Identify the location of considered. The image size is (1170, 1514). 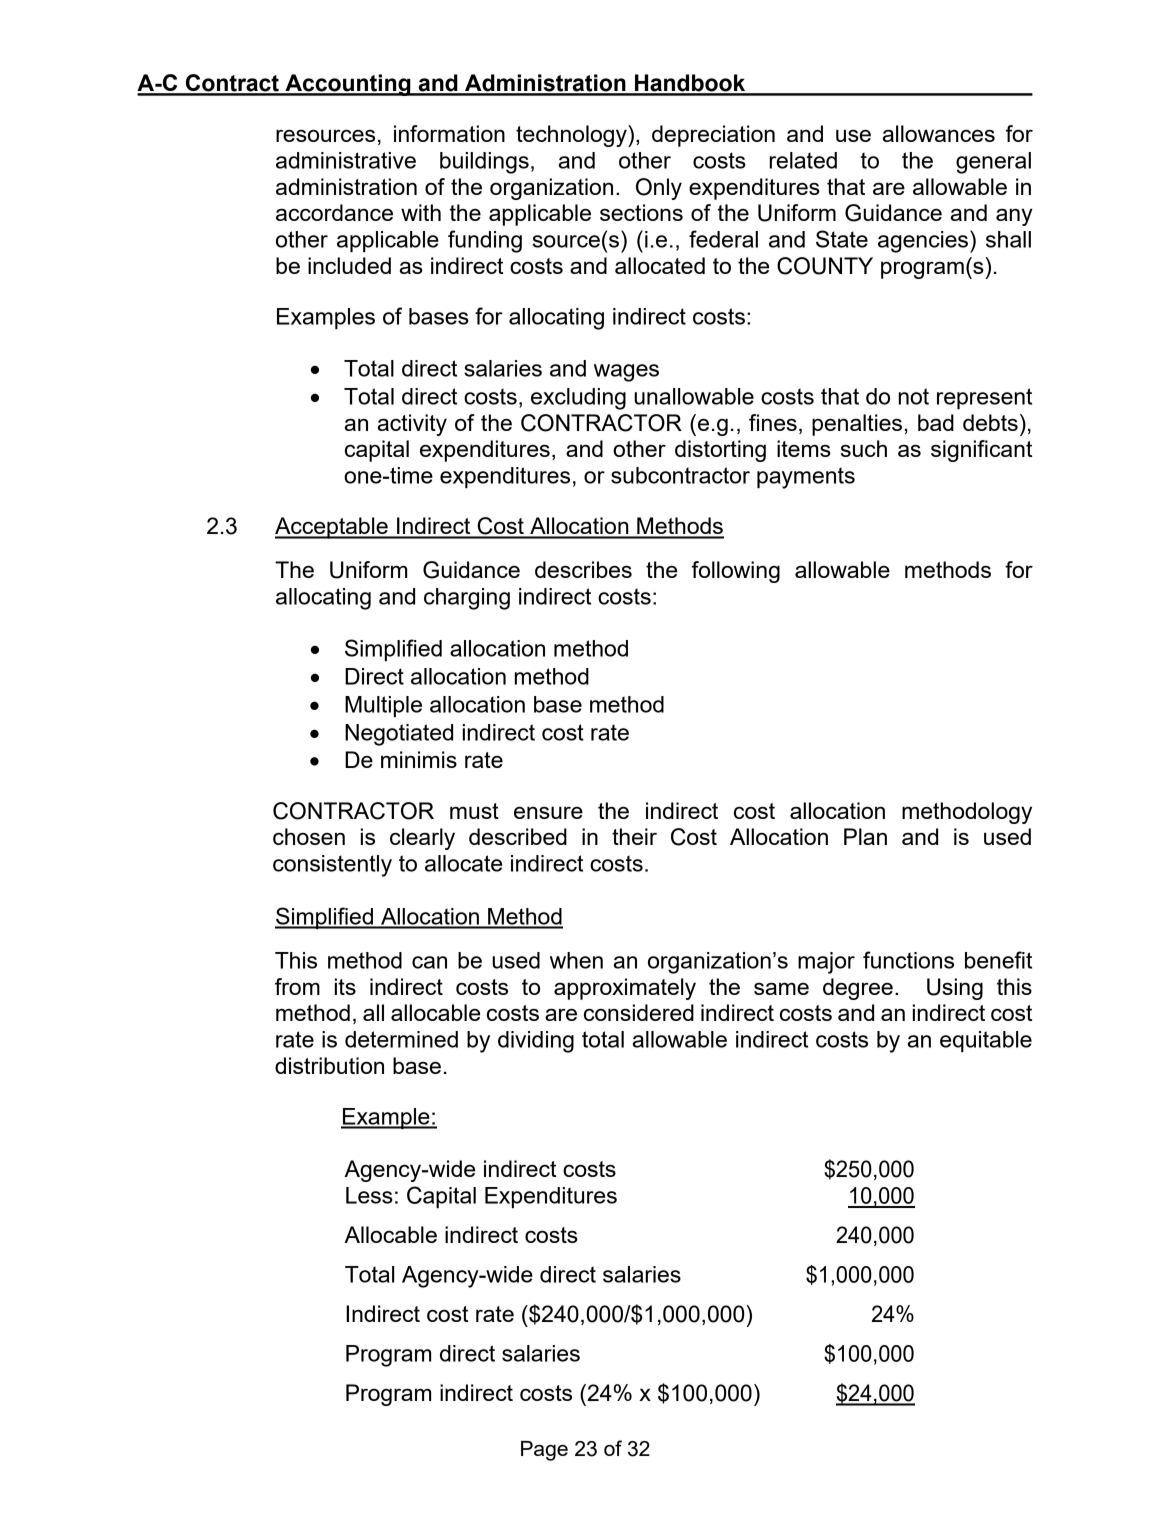
(639, 1012).
